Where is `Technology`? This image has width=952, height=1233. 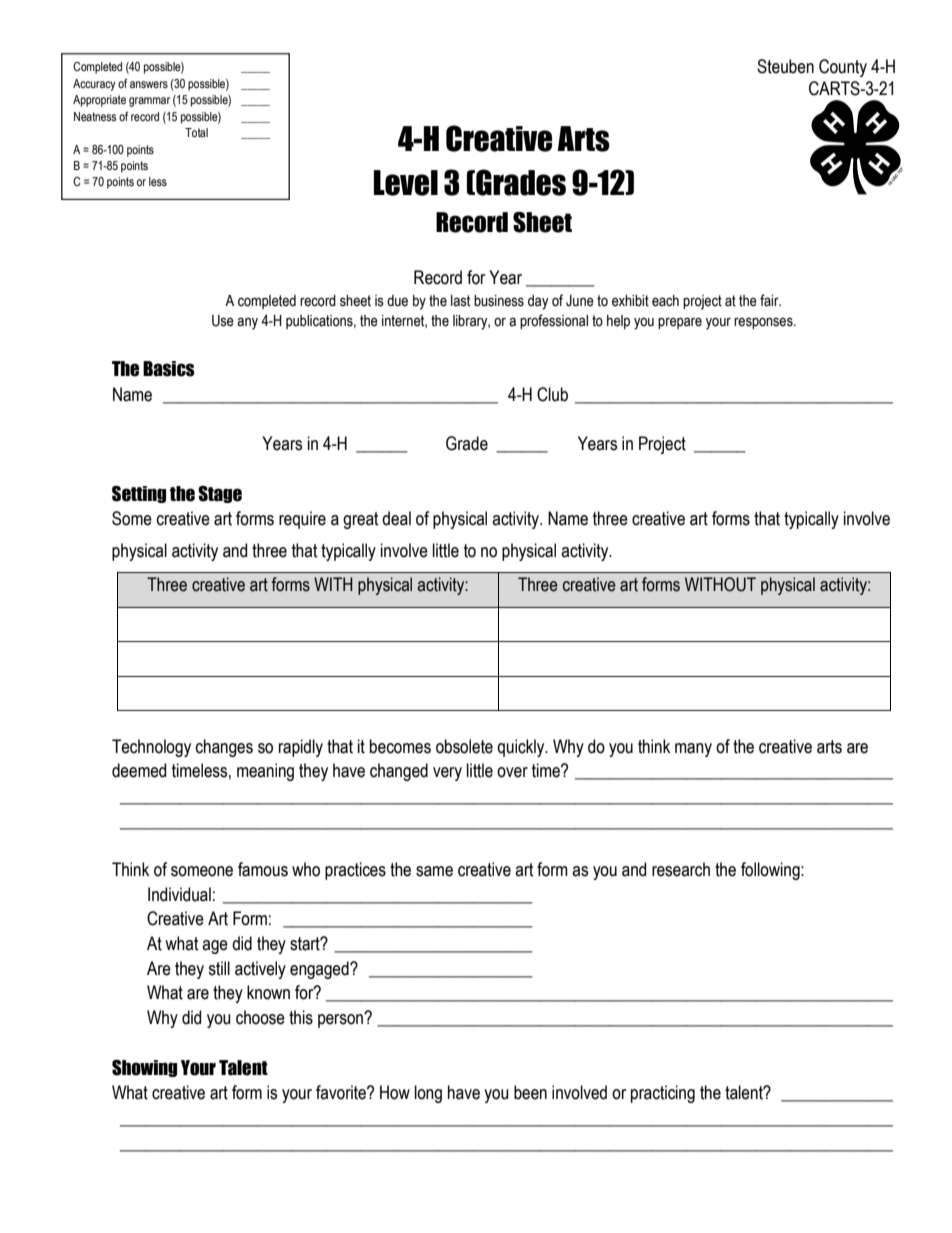 Technology is located at coordinates (151, 748).
